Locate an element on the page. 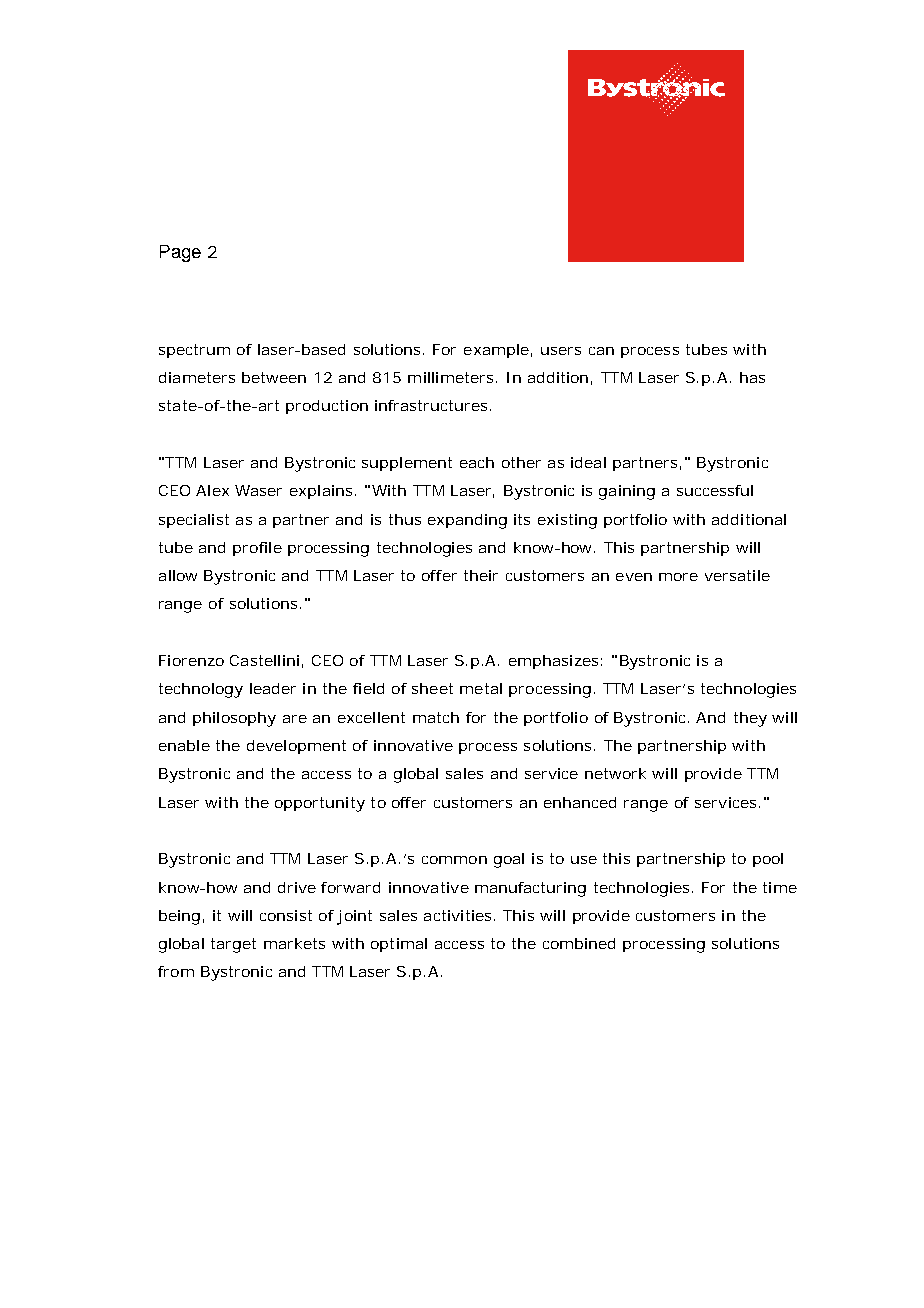 Image resolution: width=924 pixels, height=1308 pixels. activities is located at coordinates (459, 915).
